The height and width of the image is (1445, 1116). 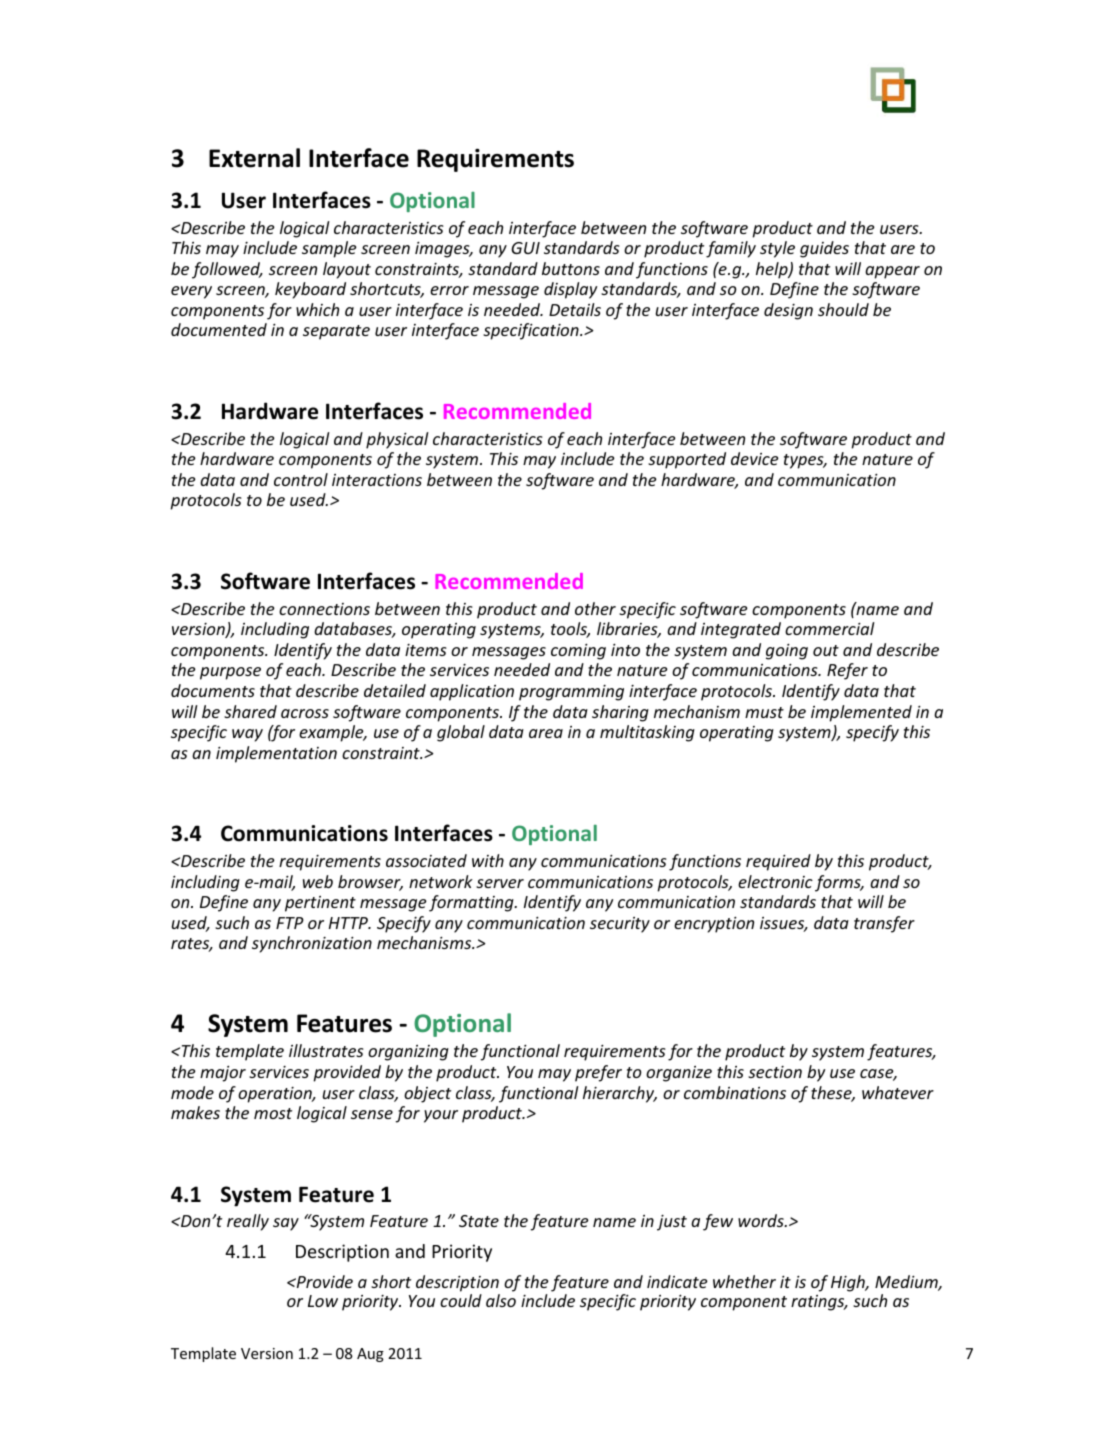 I want to click on also, so click(x=501, y=1300).
